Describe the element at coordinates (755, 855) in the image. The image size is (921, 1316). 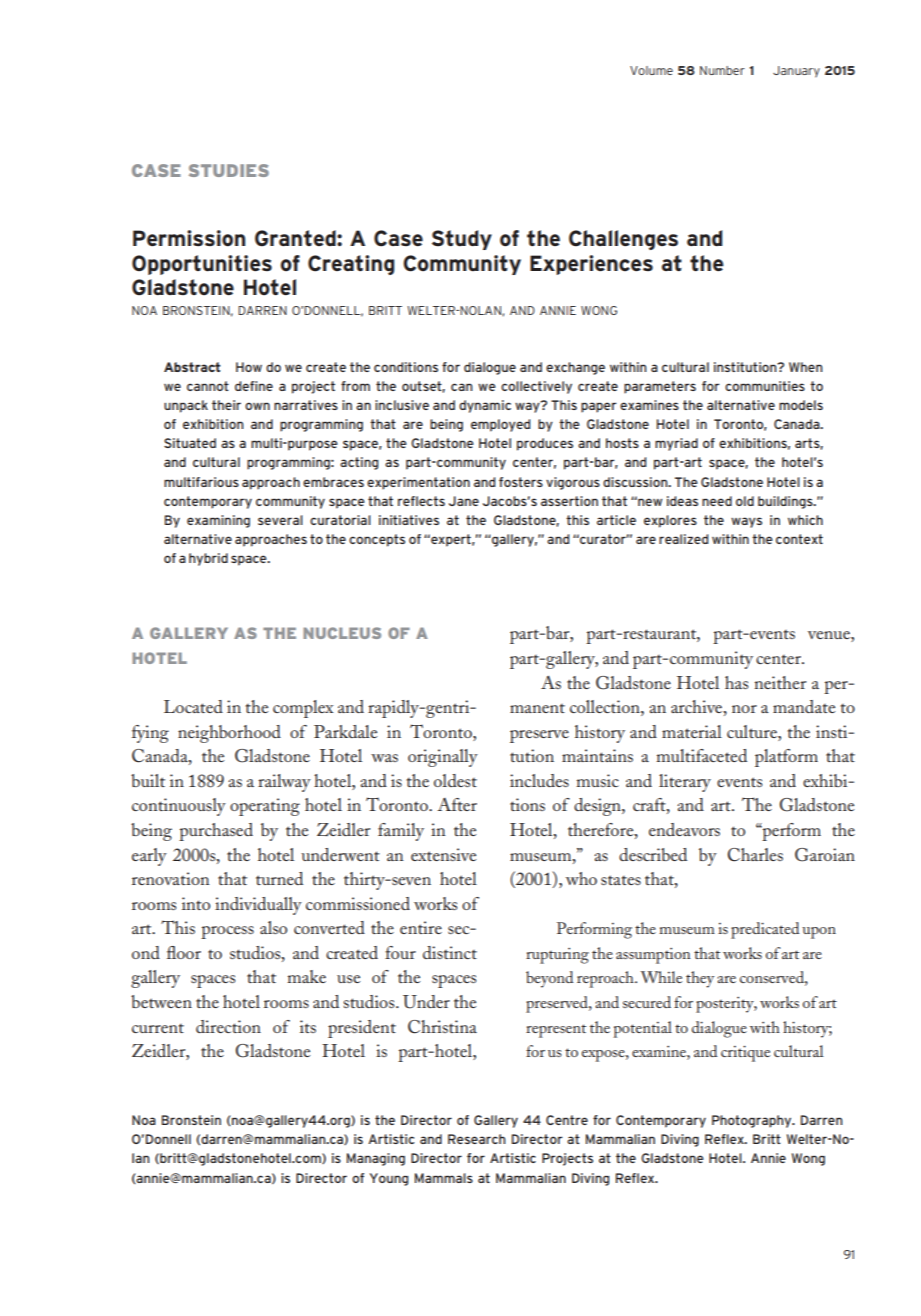
I see `Charles` at that location.
